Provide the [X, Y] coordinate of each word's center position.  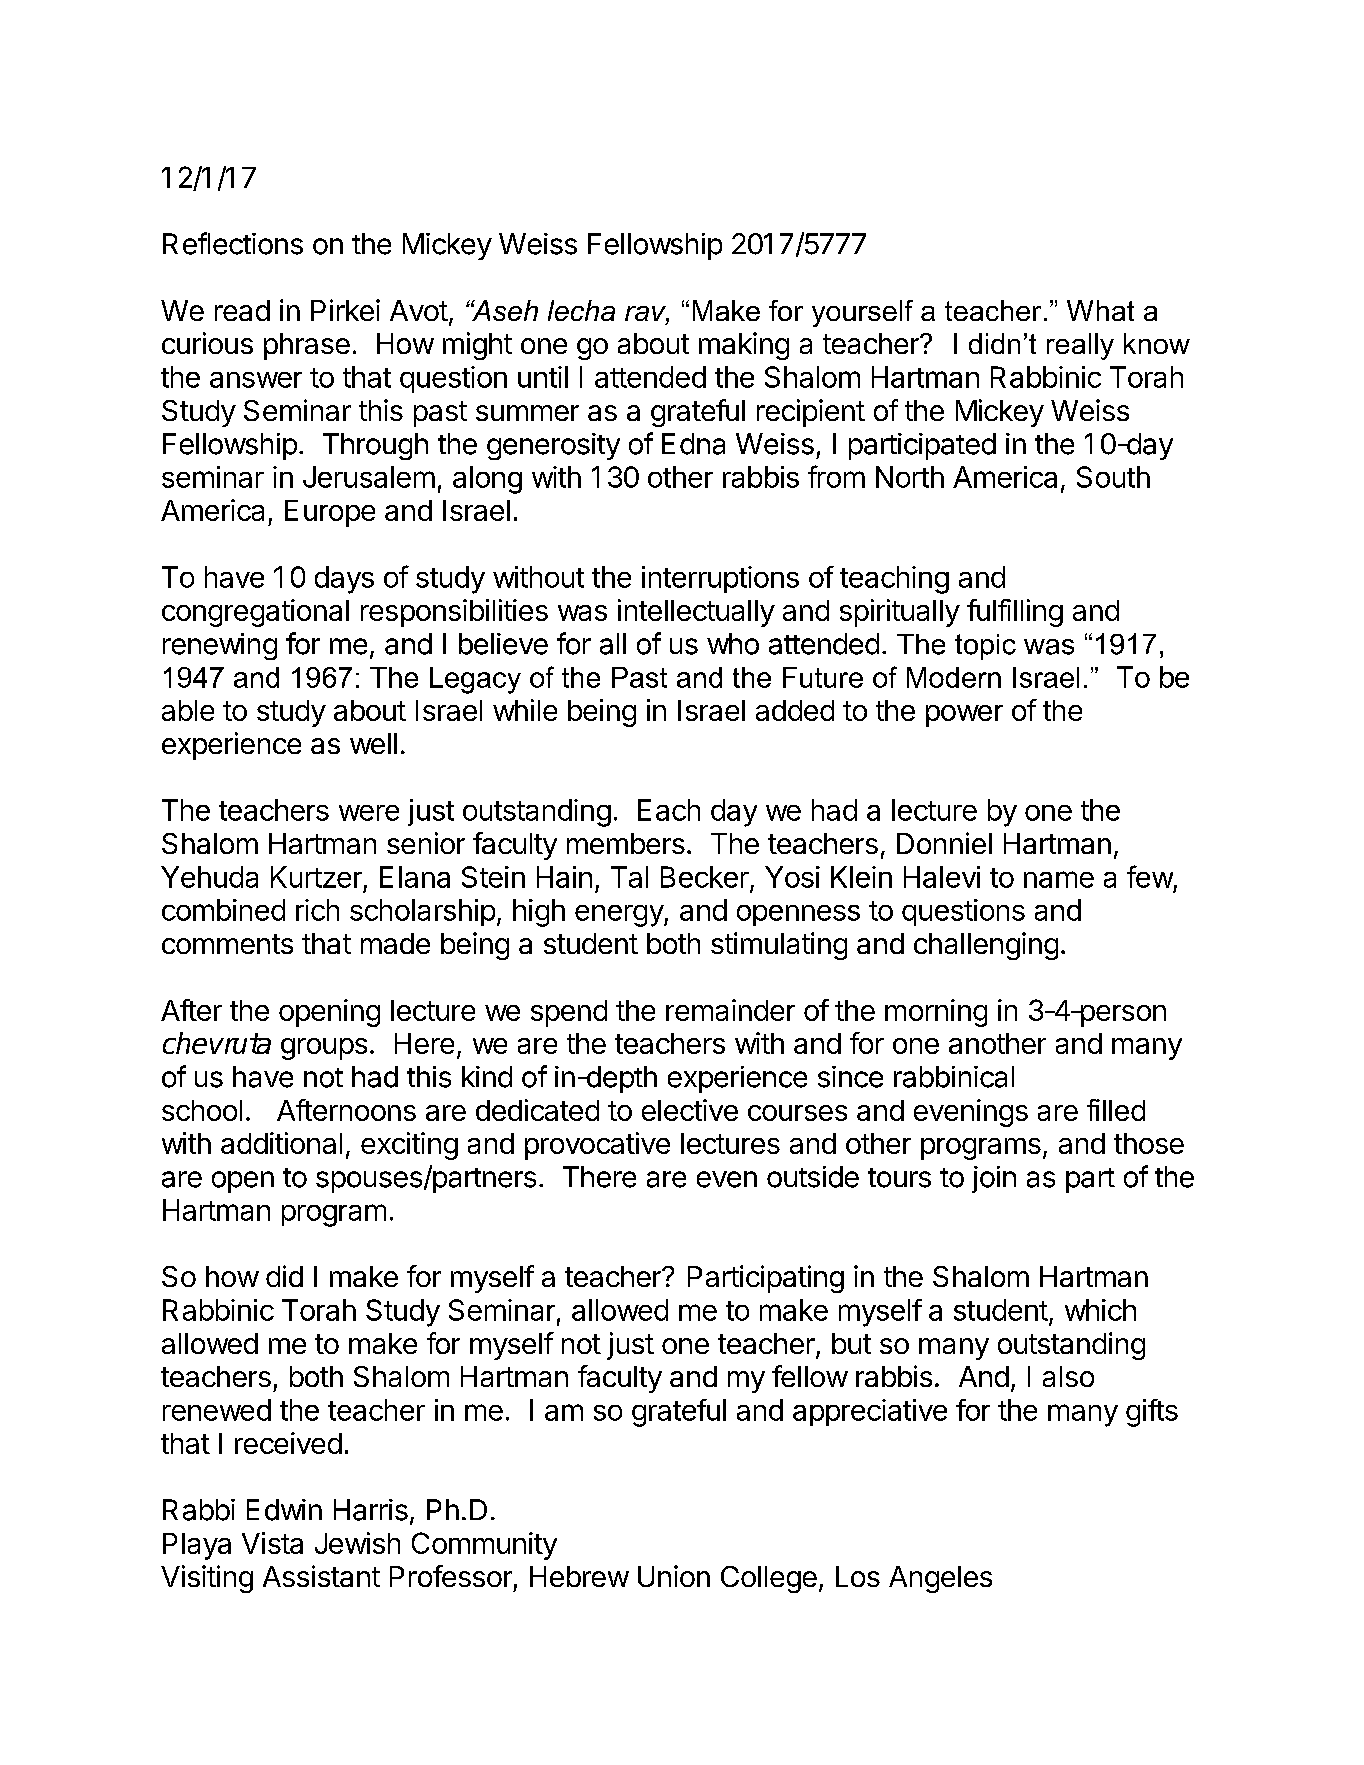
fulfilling [1015, 613]
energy [620, 916]
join [994, 1179]
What [1100, 310]
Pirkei [345, 310]
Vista [272, 1543]
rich [317, 910]
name [1059, 879]
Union [674, 1576]
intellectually [696, 613]
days [344, 580]
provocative [597, 1146]
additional [281, 1143]
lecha [581, 310]
